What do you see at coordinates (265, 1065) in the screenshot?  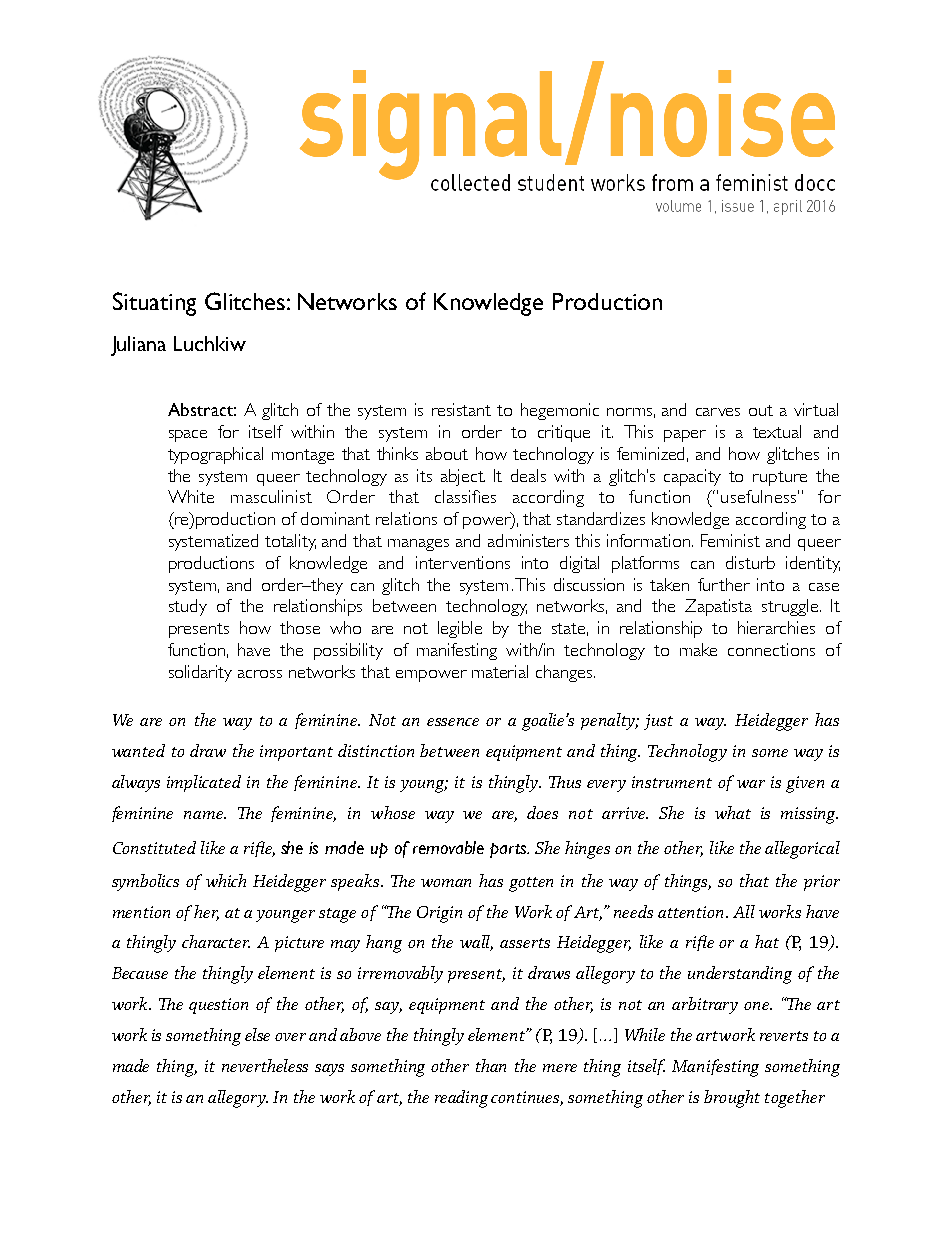 I see `nevertheless` at bounding box center [265, 1065].
